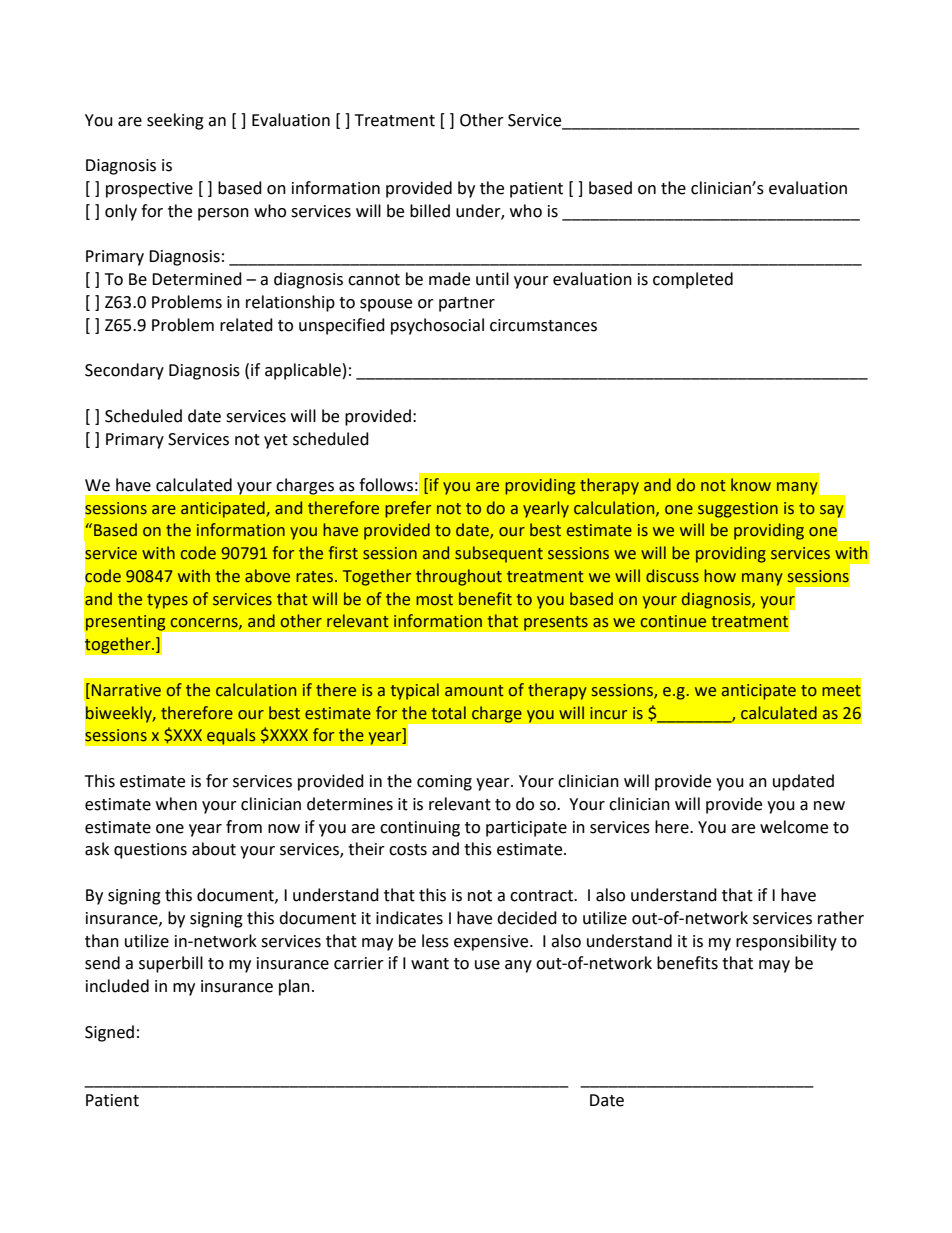 The height and width of the document is (1233, 952). What do you see at coordinates (176, 804) in the document?
I see `when` at bounding box center [176, 804].
